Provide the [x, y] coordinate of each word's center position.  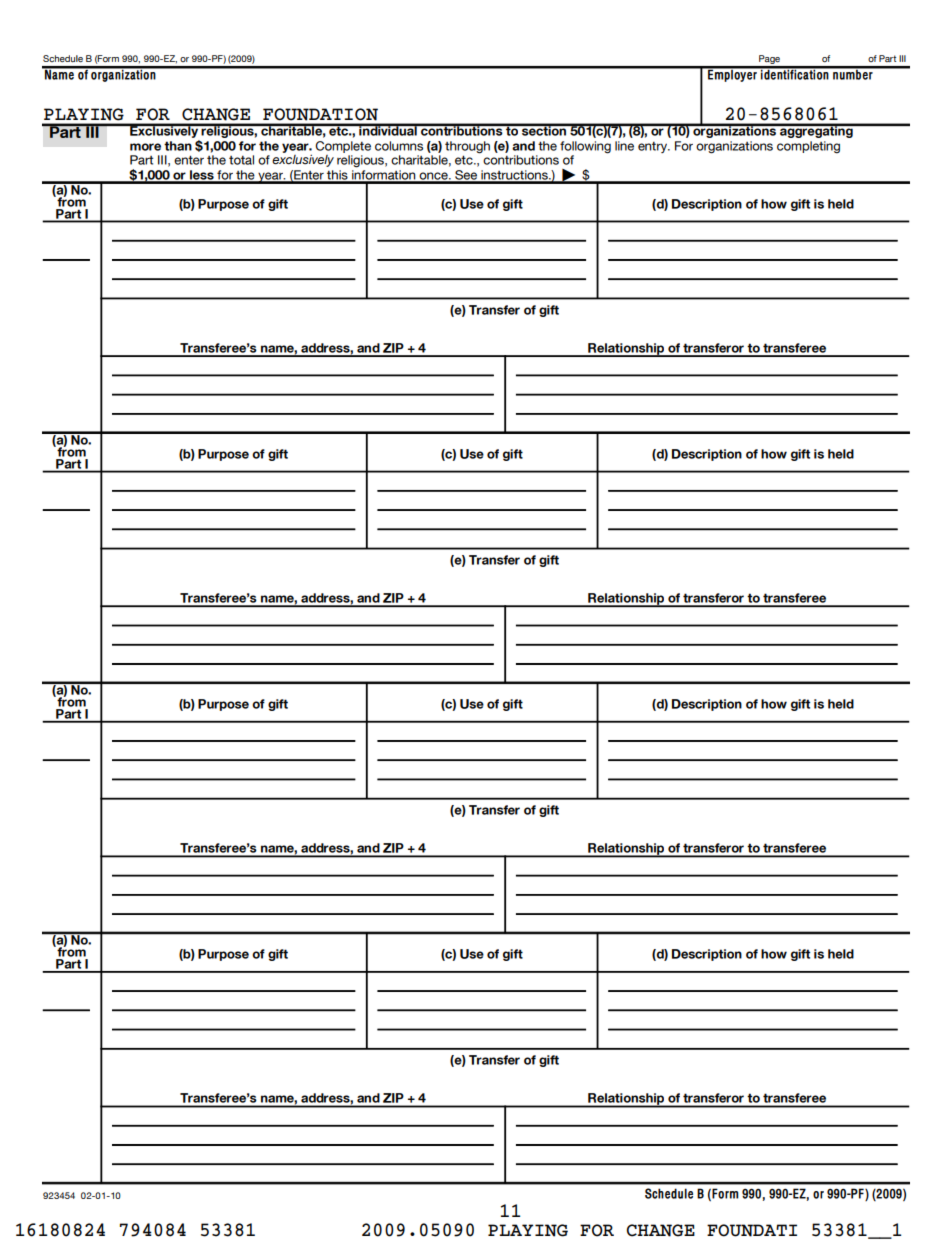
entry [654, 147]
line [624, 146]
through [467, 147]
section [544, 130]
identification [795, 73]
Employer [733, 74]
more [145, 147]
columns [399, 146]
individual [388, 130]
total [241, 160]
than [178, 146]
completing [808, 147]
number [853, 73]
